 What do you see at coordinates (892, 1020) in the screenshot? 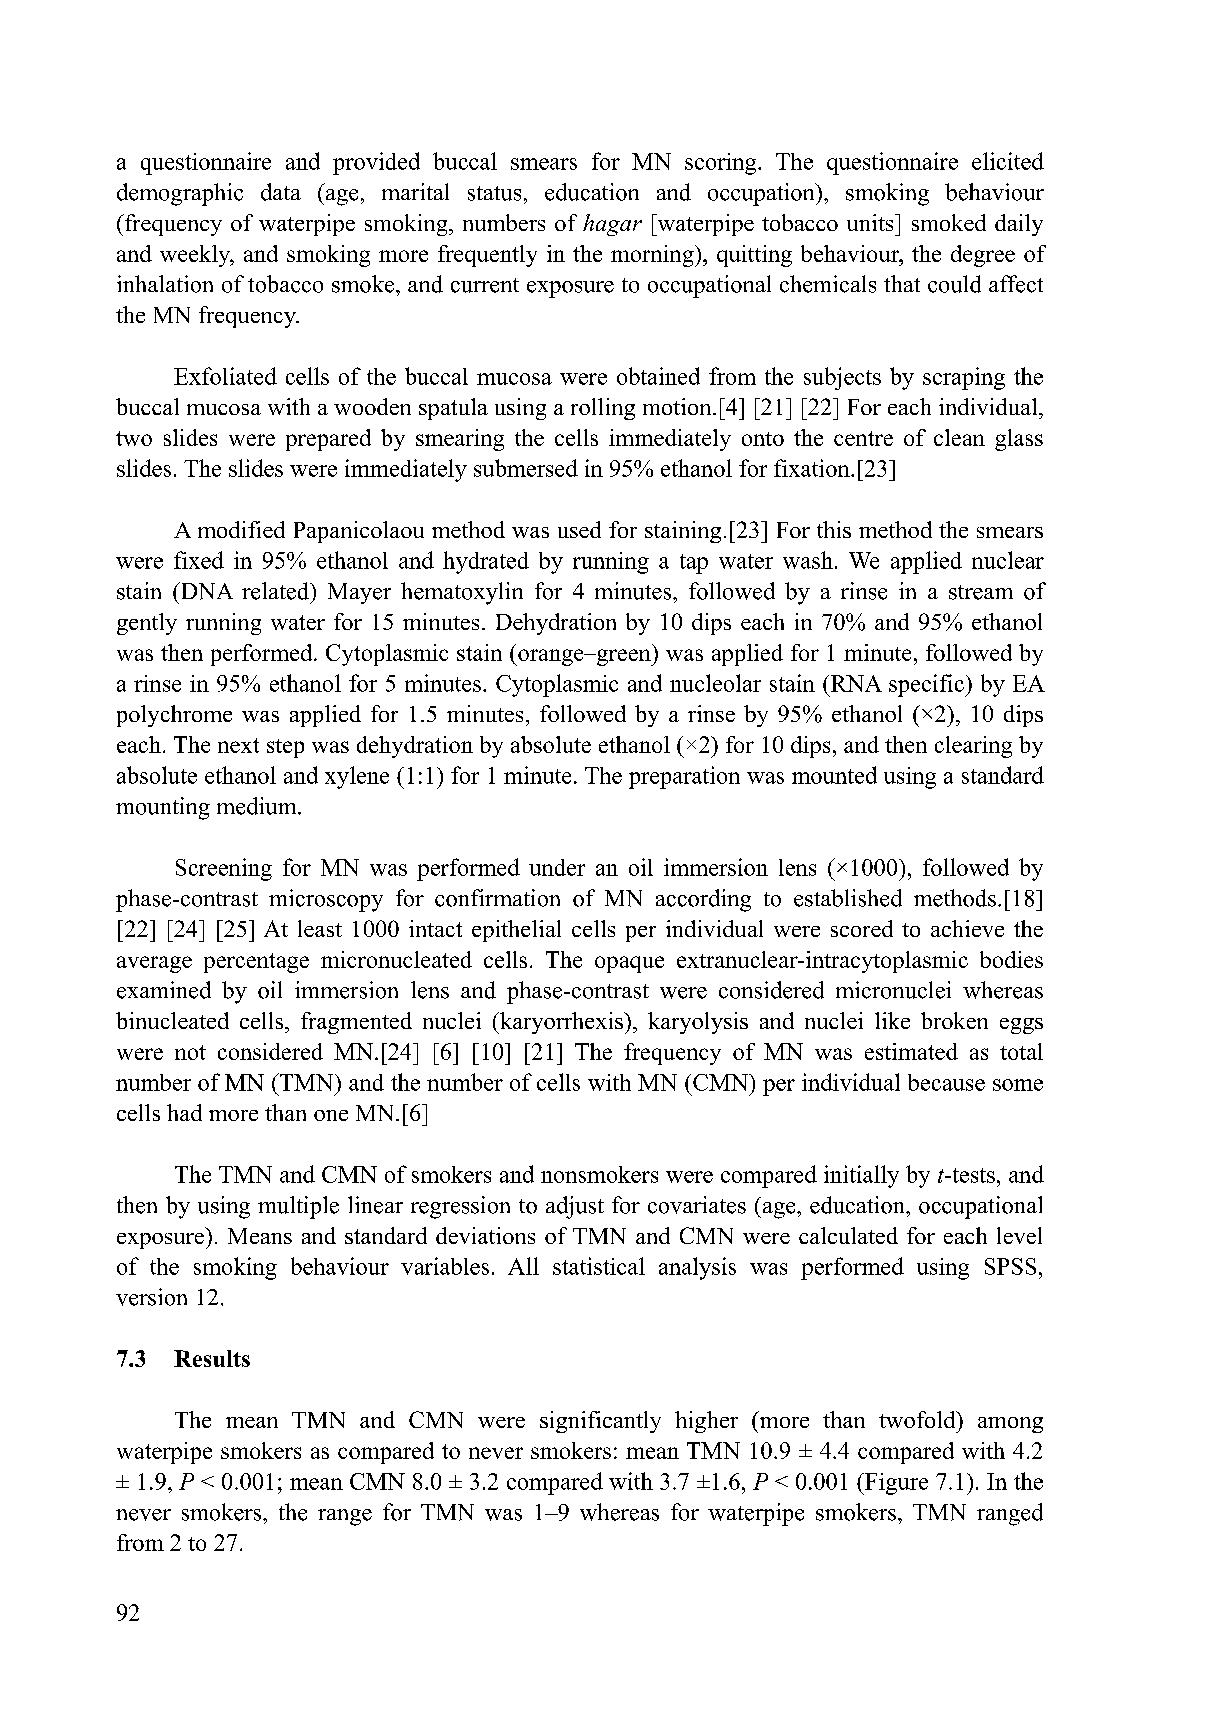
I see `like` at bounding box center [892, 1020].
